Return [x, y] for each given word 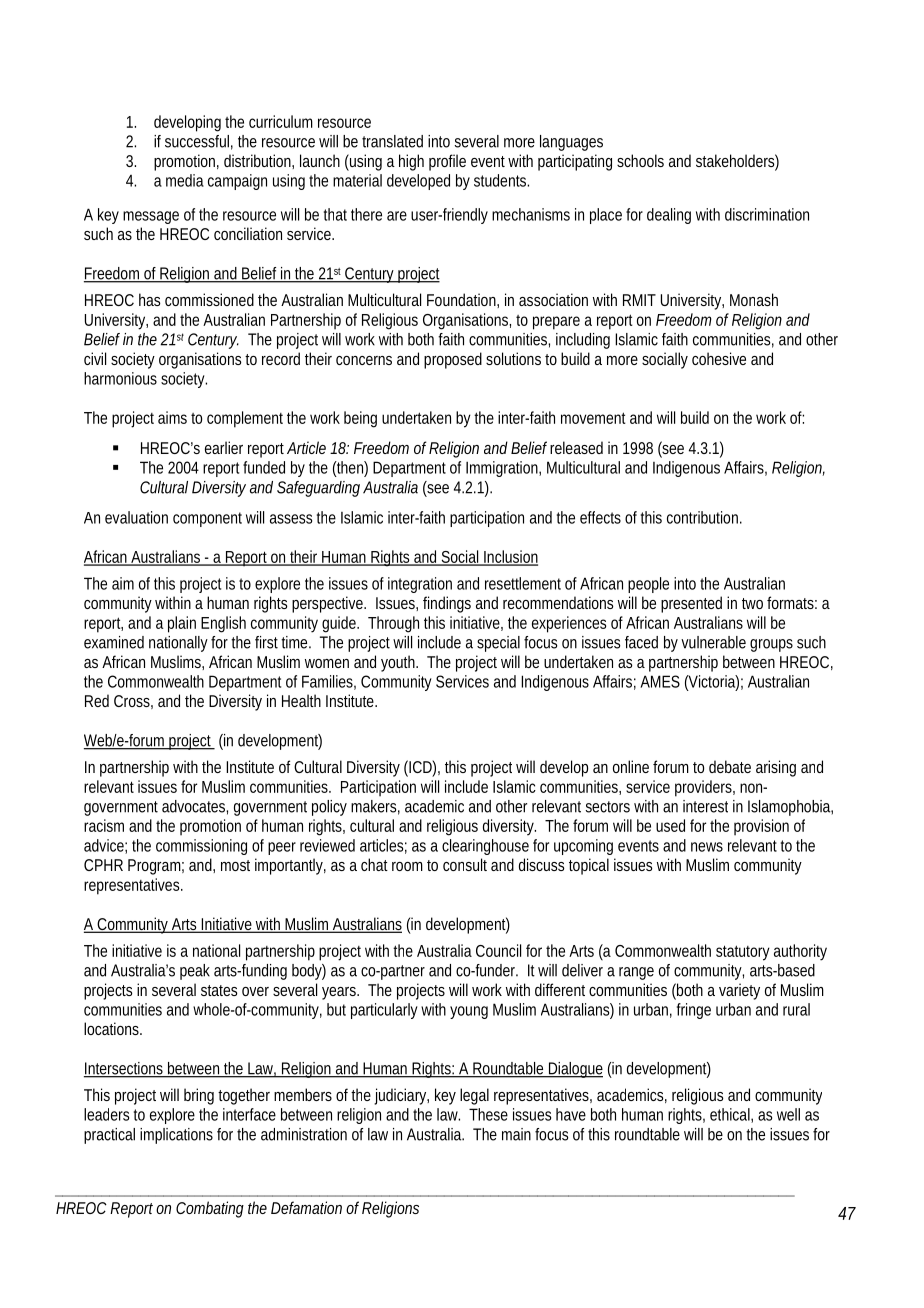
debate [730, 766]
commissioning [201, 847]
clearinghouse [485, 847]
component [207, 519]
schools [640, 160]
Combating [210, 1209]
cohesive [719, 358]
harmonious [120, 378]
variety [739, 991]
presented [691, 604]
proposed [453, 360]
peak [195, 972]
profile [447, 162]
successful [197, 141]
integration [420, 585]
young [469, 1012]
